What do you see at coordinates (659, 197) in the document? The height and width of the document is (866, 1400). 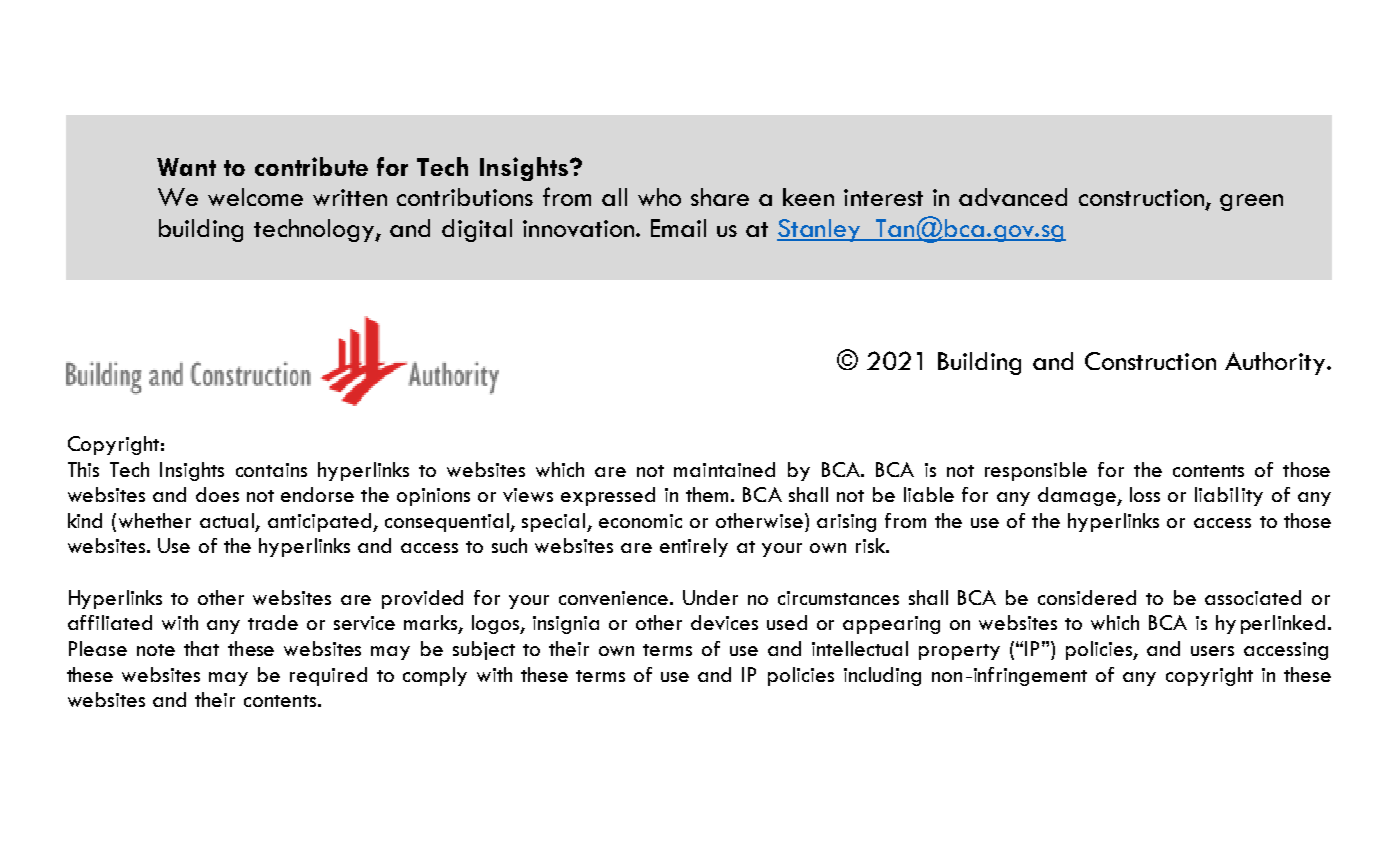 I see `who` at bounding box center [659, 197].
